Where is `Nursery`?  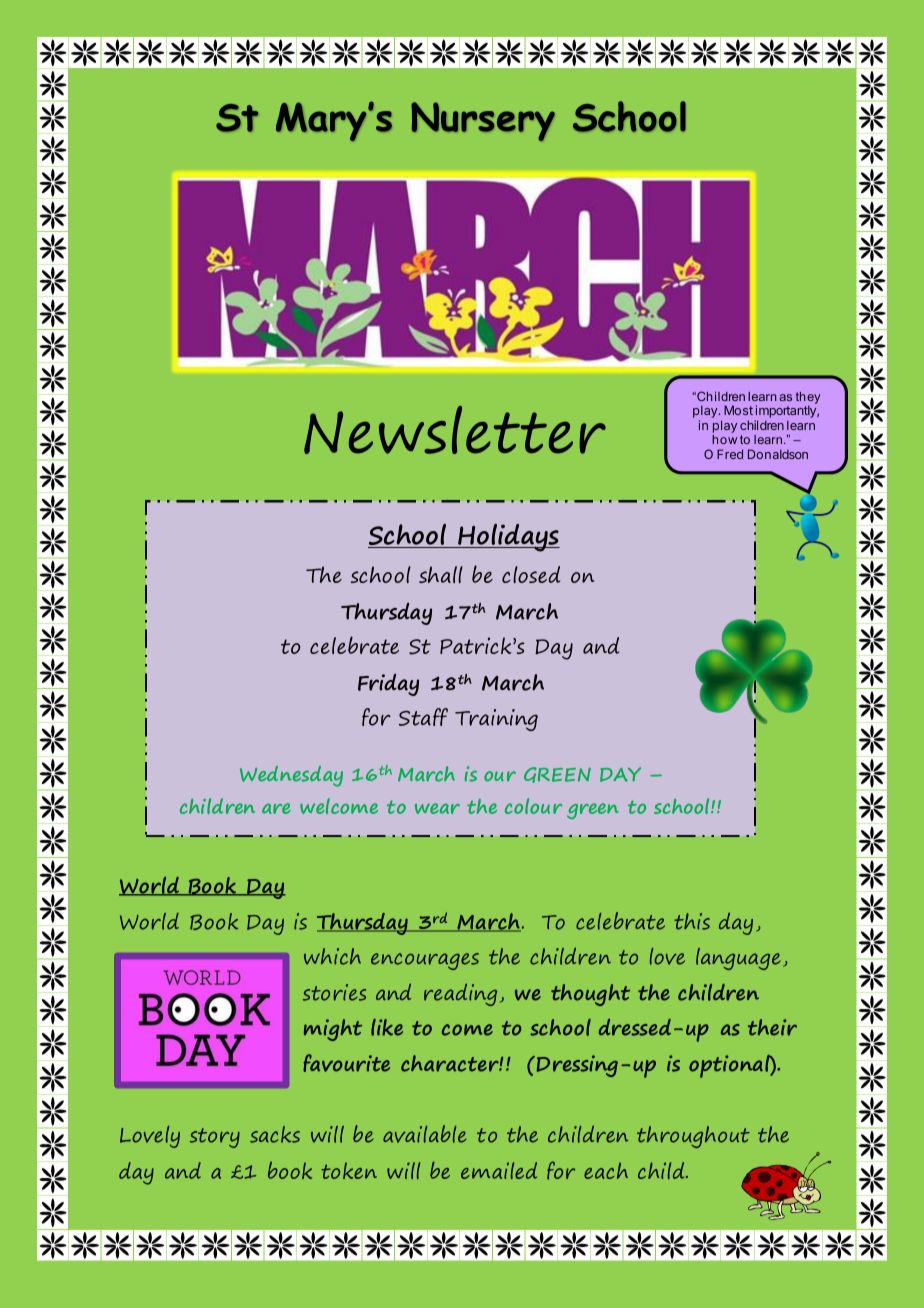 Nursery is located at coordinates (483, 121).
